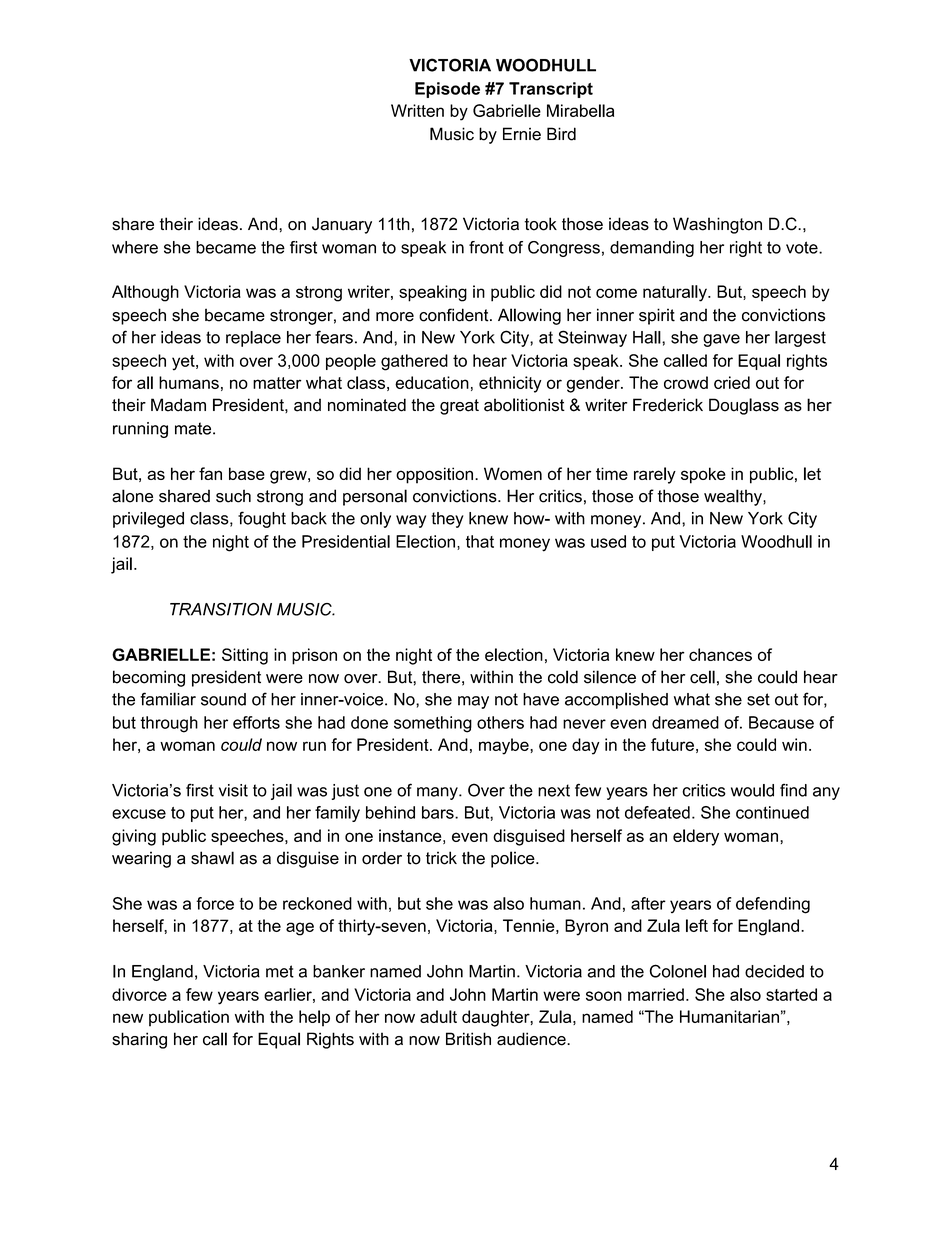  I want to click on Episode, so click(447, 90).
